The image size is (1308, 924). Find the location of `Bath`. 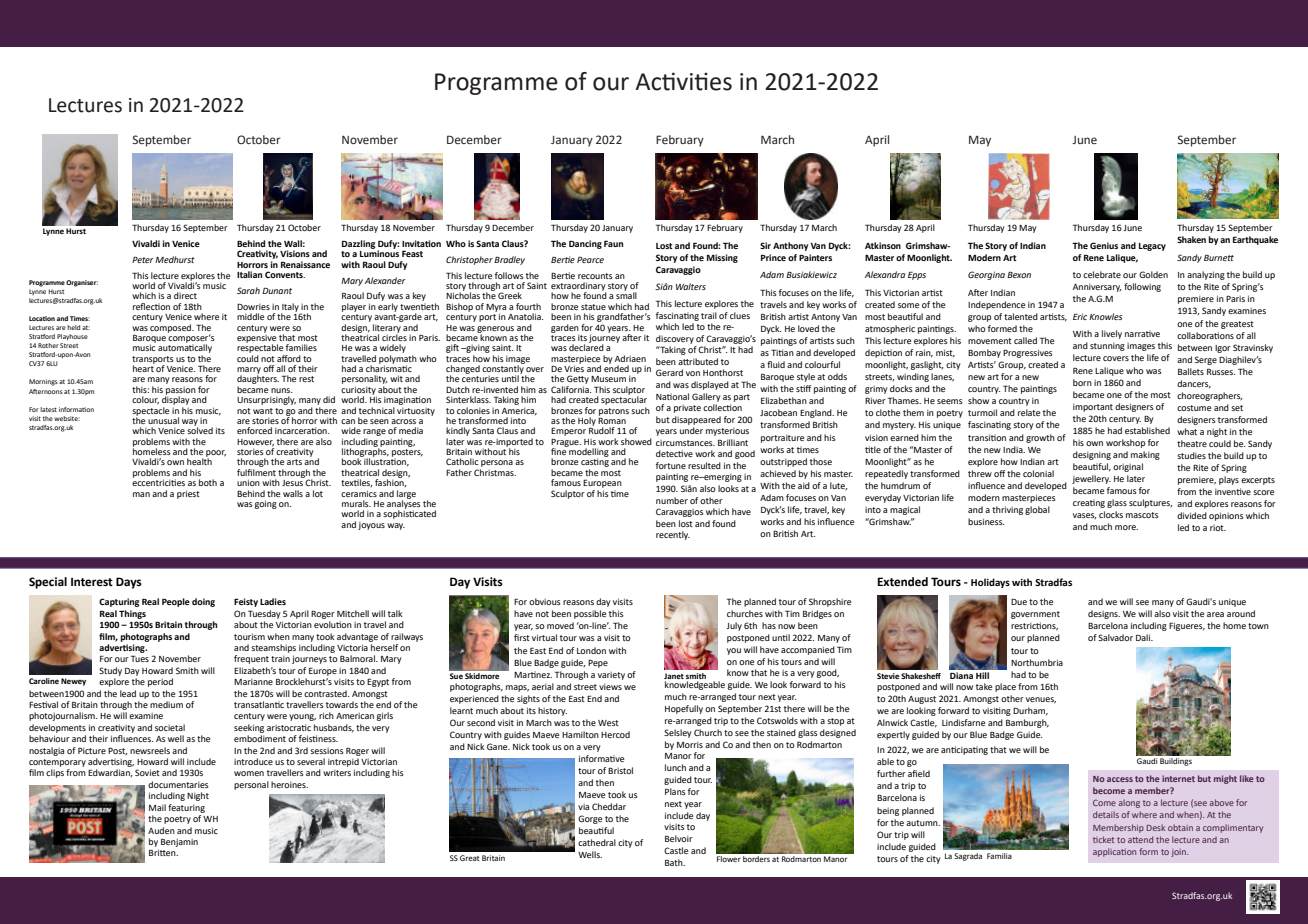

Bath is located at coordinates (675, 862).
